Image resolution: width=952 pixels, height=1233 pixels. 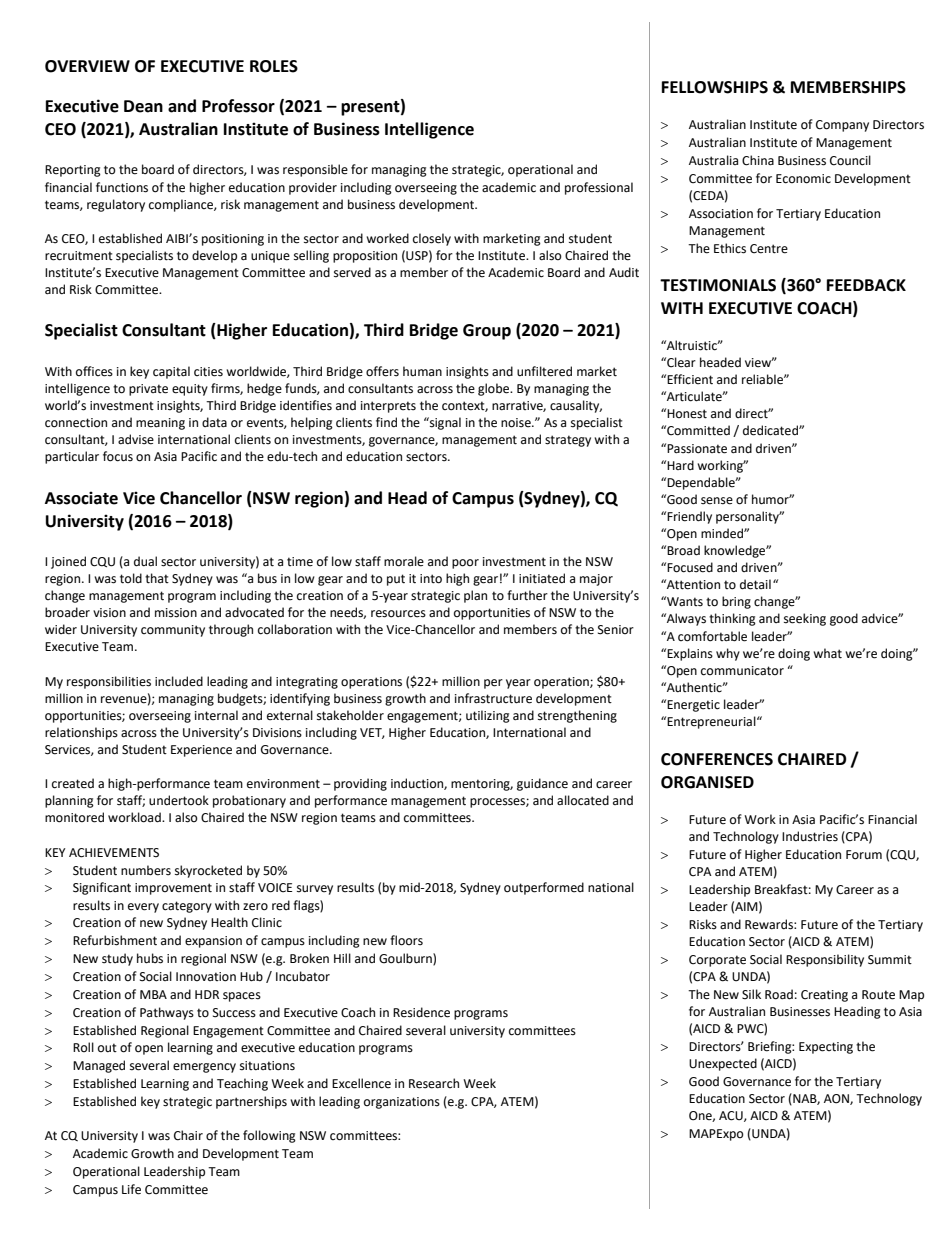 I want to click on capital, so click(x=171, y=372).
